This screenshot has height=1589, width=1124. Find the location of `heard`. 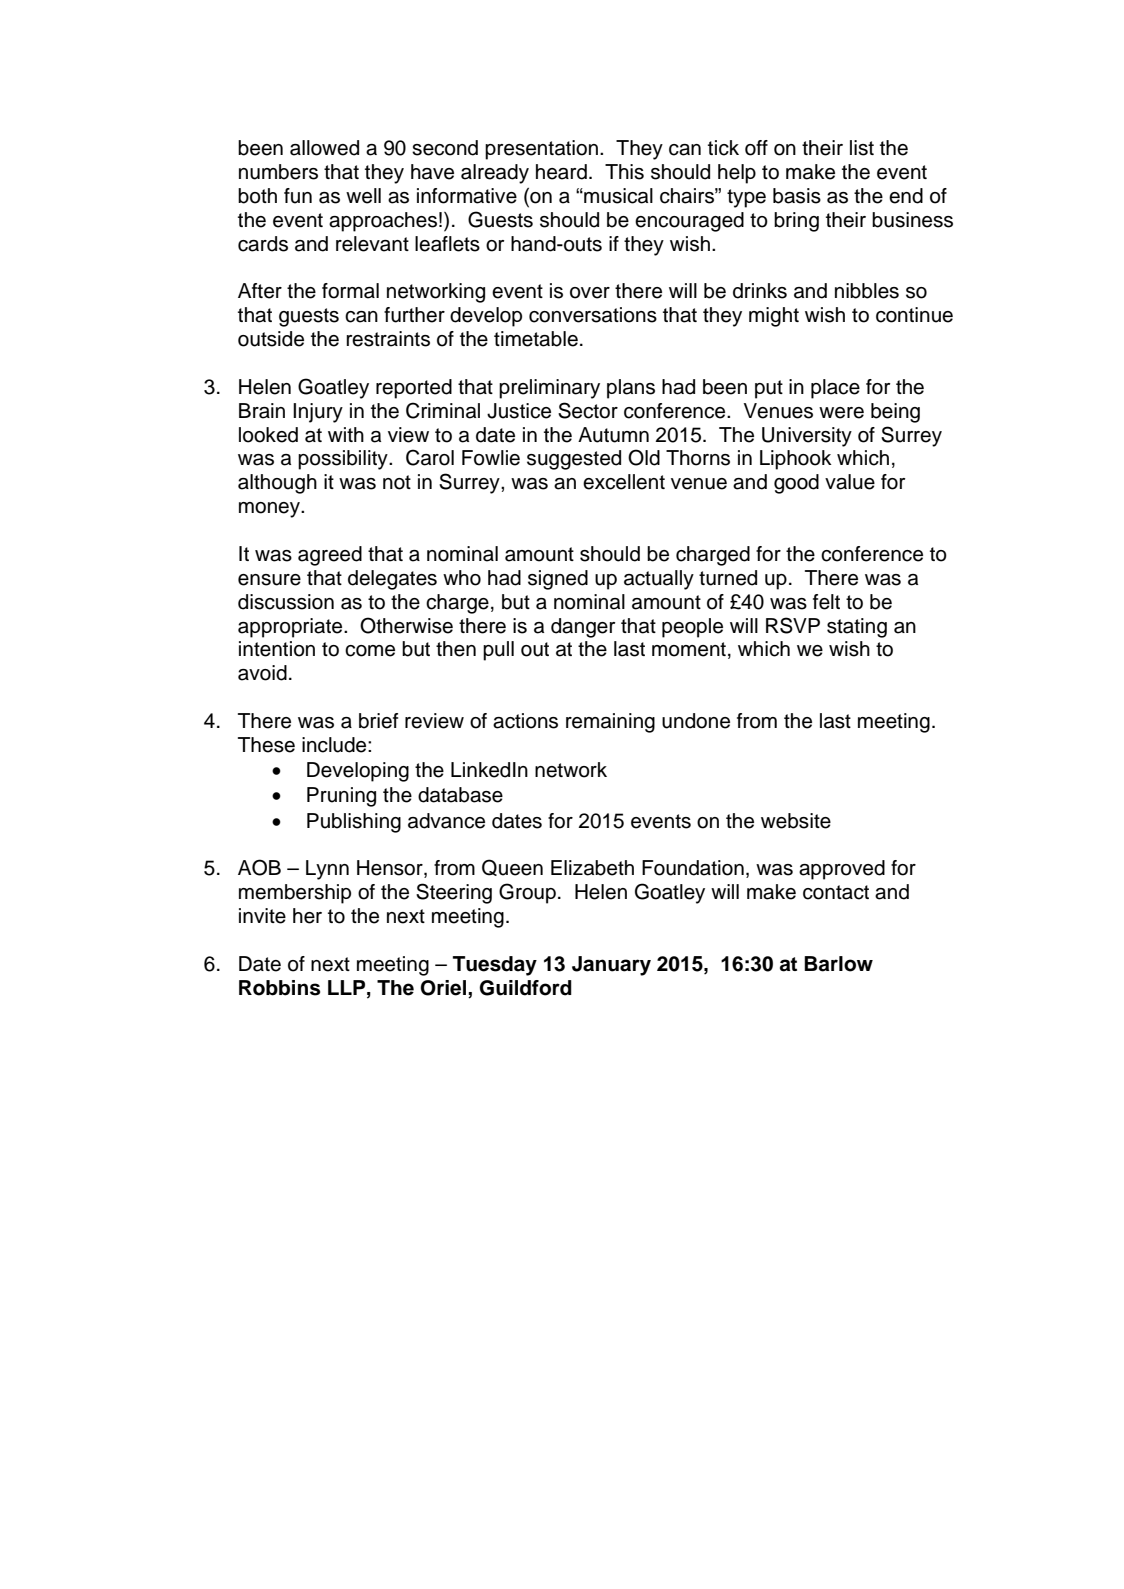

heard is located at coordinates (561, 172).
